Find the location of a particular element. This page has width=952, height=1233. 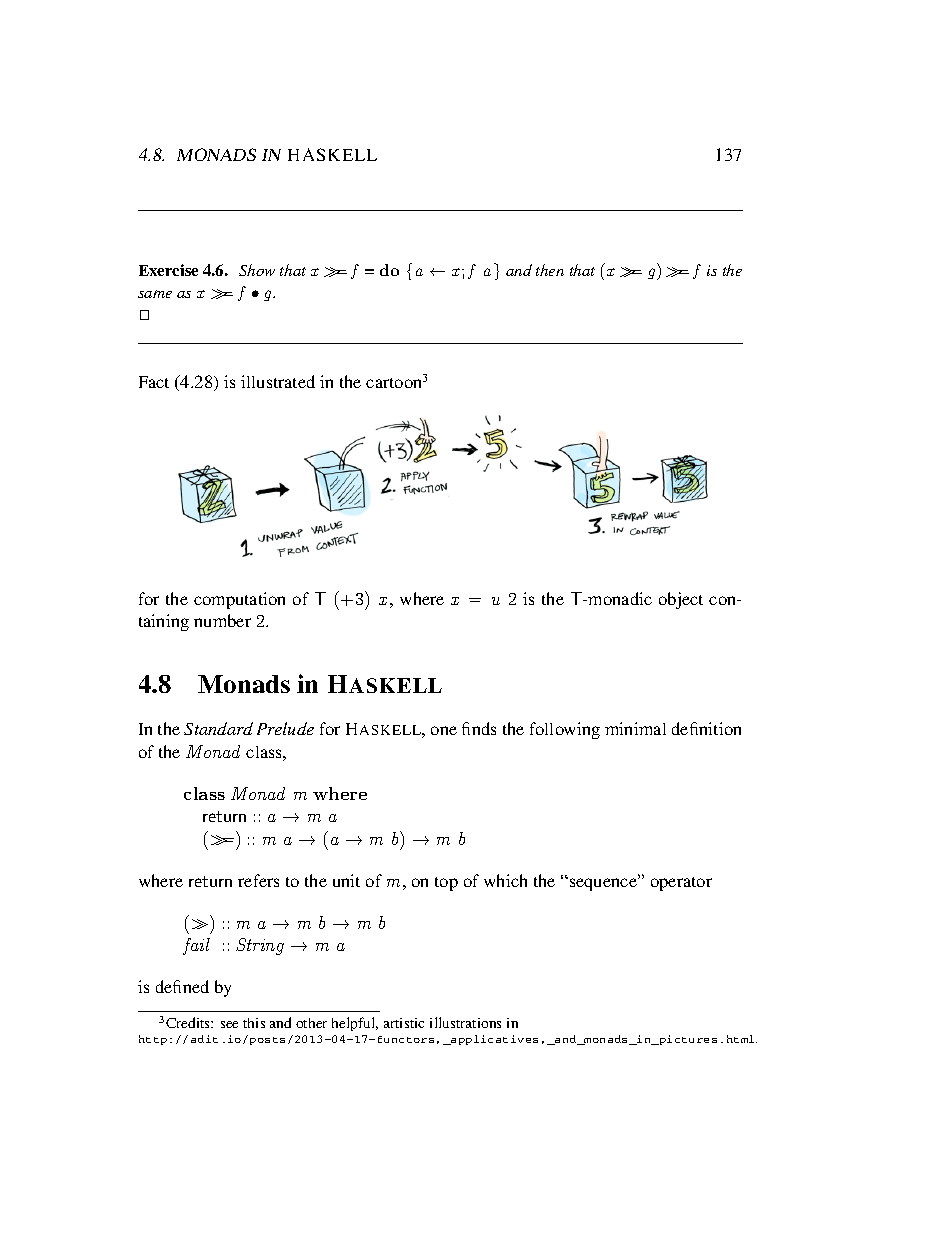

definition is located at coordinates (706, 728).
